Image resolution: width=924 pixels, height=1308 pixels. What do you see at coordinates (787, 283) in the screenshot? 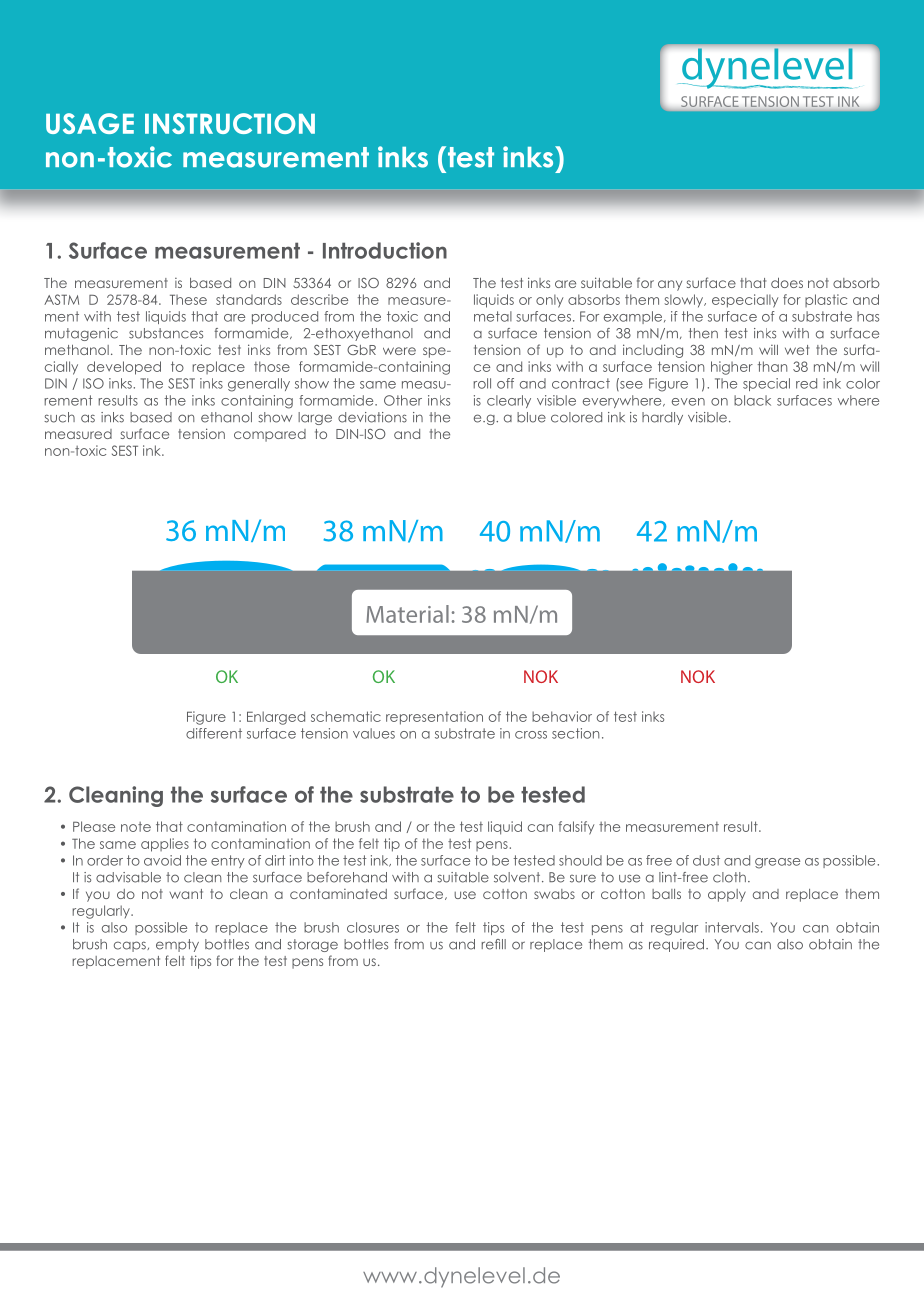
I see `does` at bounding box center [787, 283].
